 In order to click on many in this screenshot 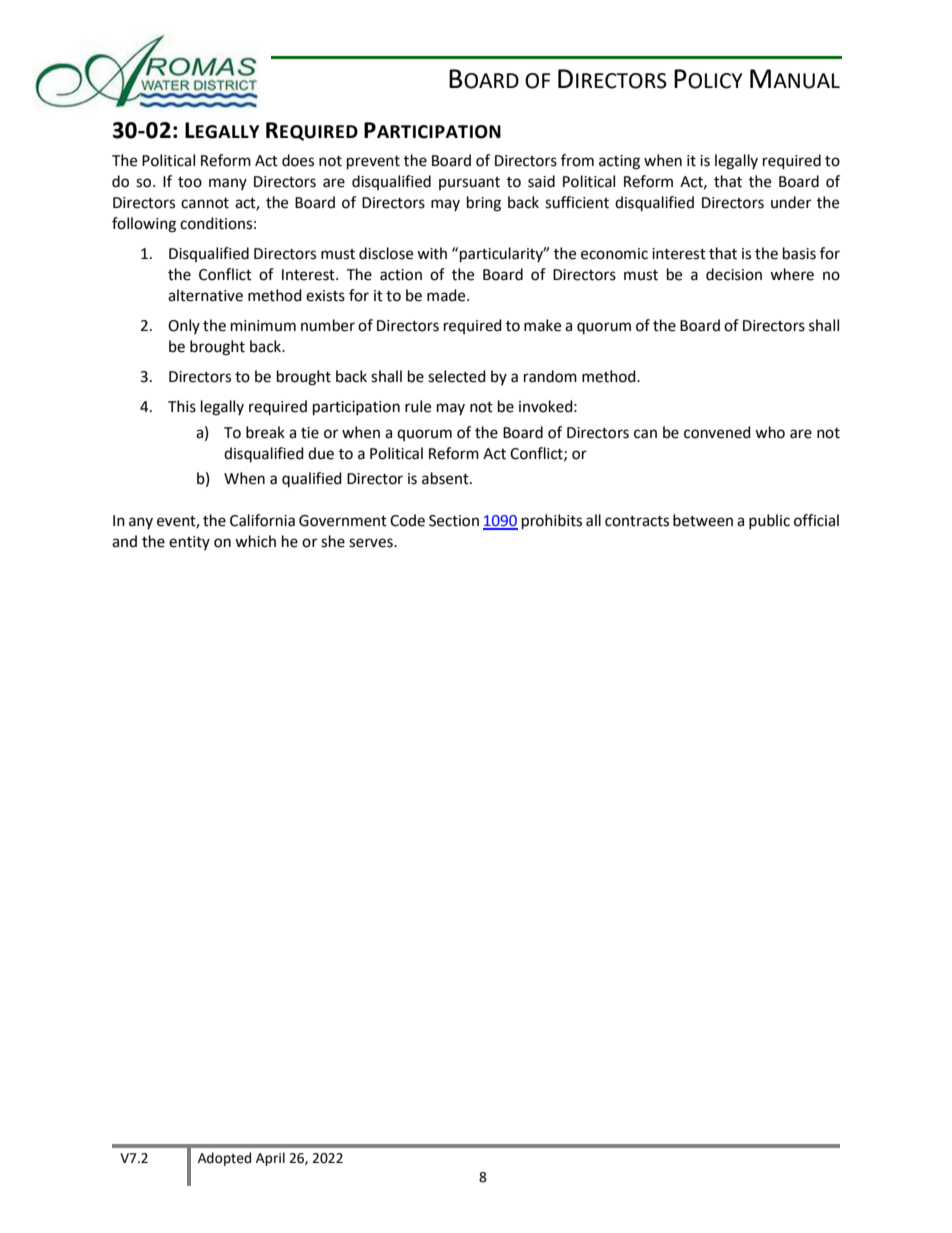, I will do `click(228, 184)`.
